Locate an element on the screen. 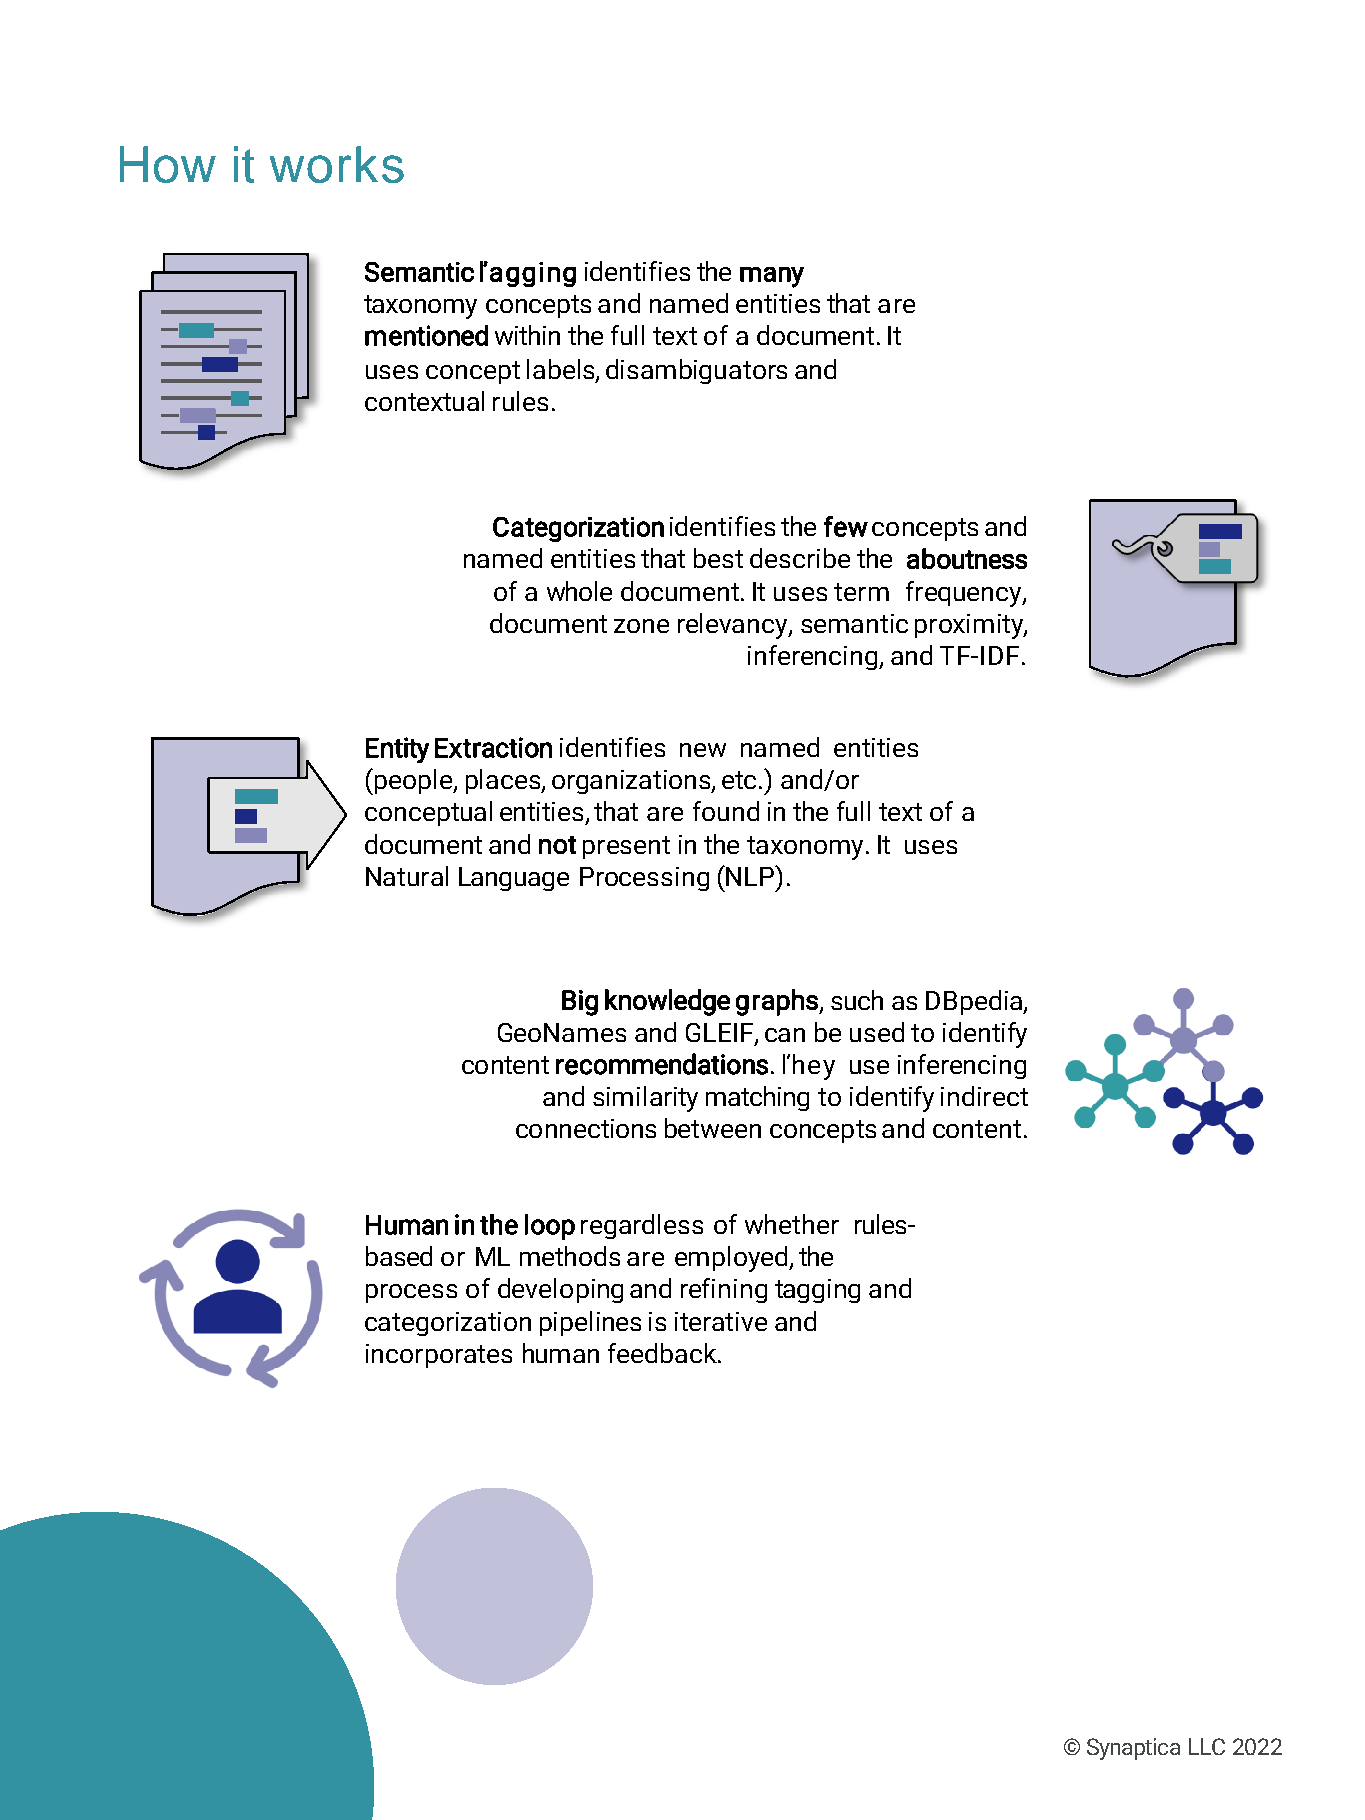  works is located at coordinates (337, 164).
